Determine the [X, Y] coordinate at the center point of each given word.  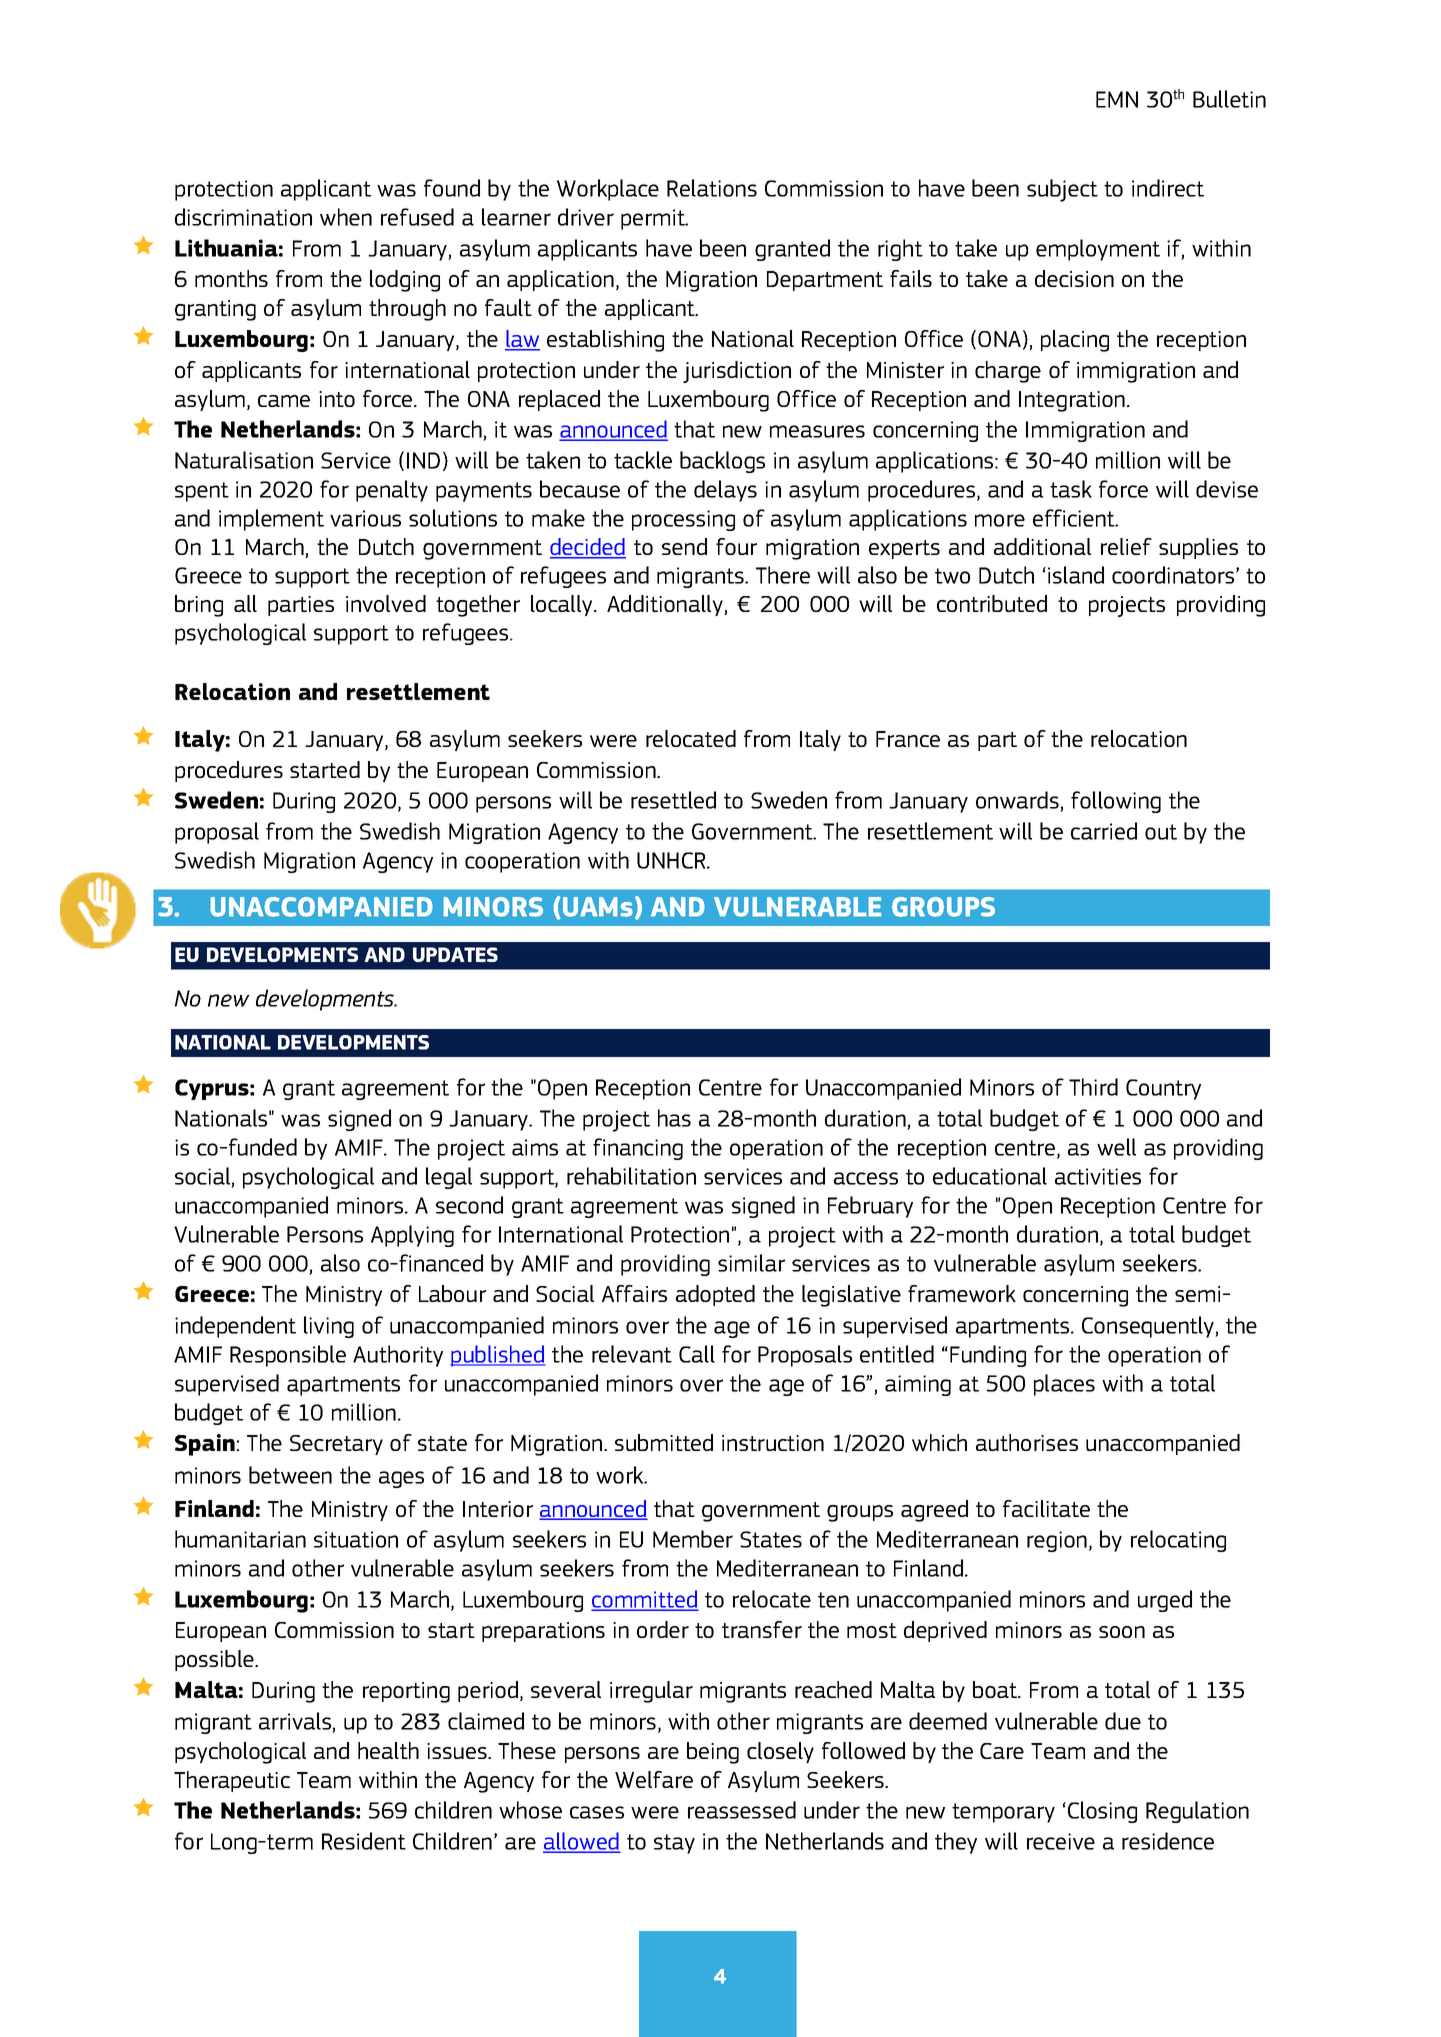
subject [1062, 190]
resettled [673, 800]
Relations [712, 188]
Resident [364, 1841]
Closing [1102, 1812]
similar [751, 1263]
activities [1098, 1176]
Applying [412, 1236]
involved [386, 603]
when [346, 217]
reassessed [742, 1810]
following [1116, 802]
